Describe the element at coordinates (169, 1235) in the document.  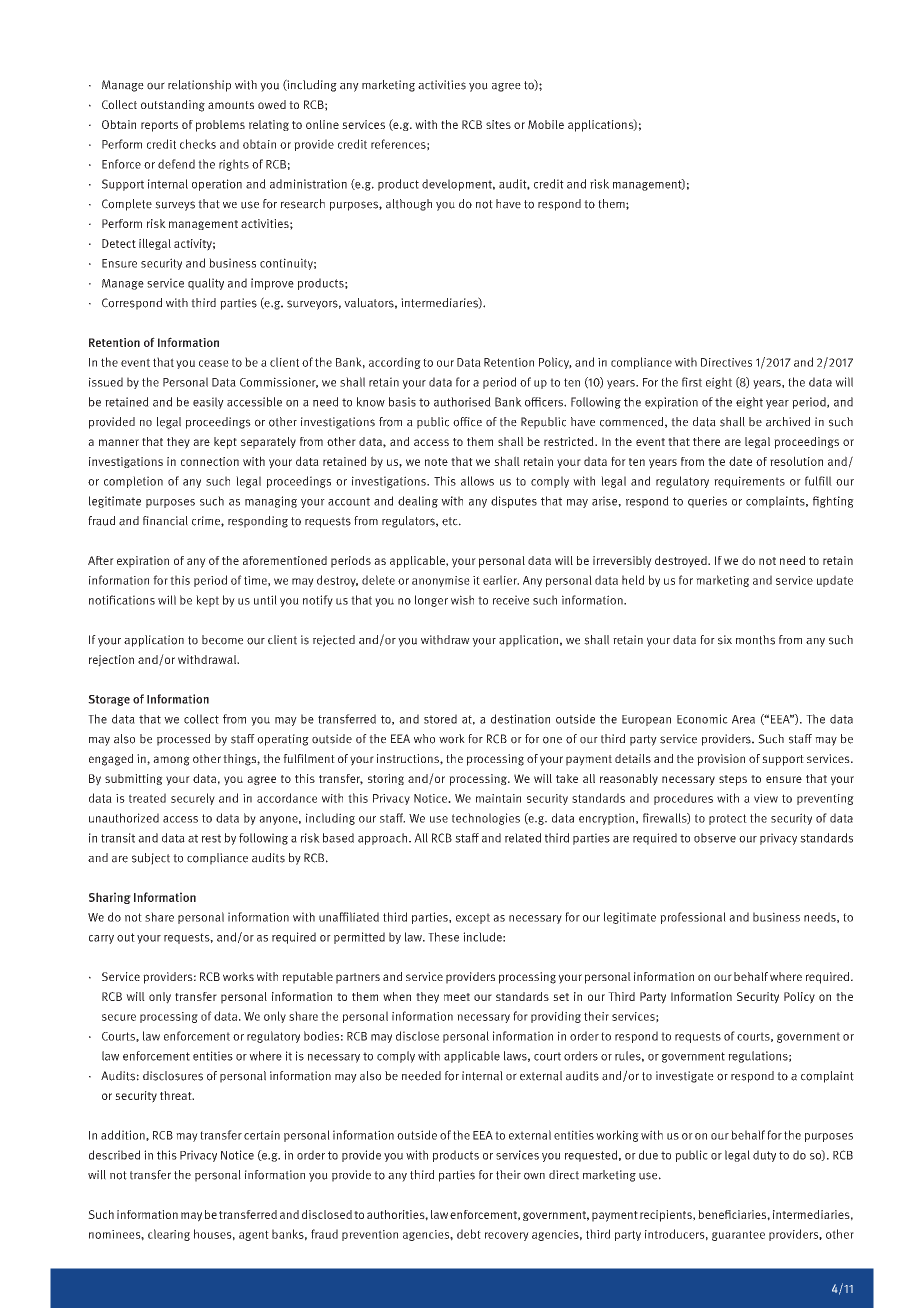
I see `clearing` at that location.
